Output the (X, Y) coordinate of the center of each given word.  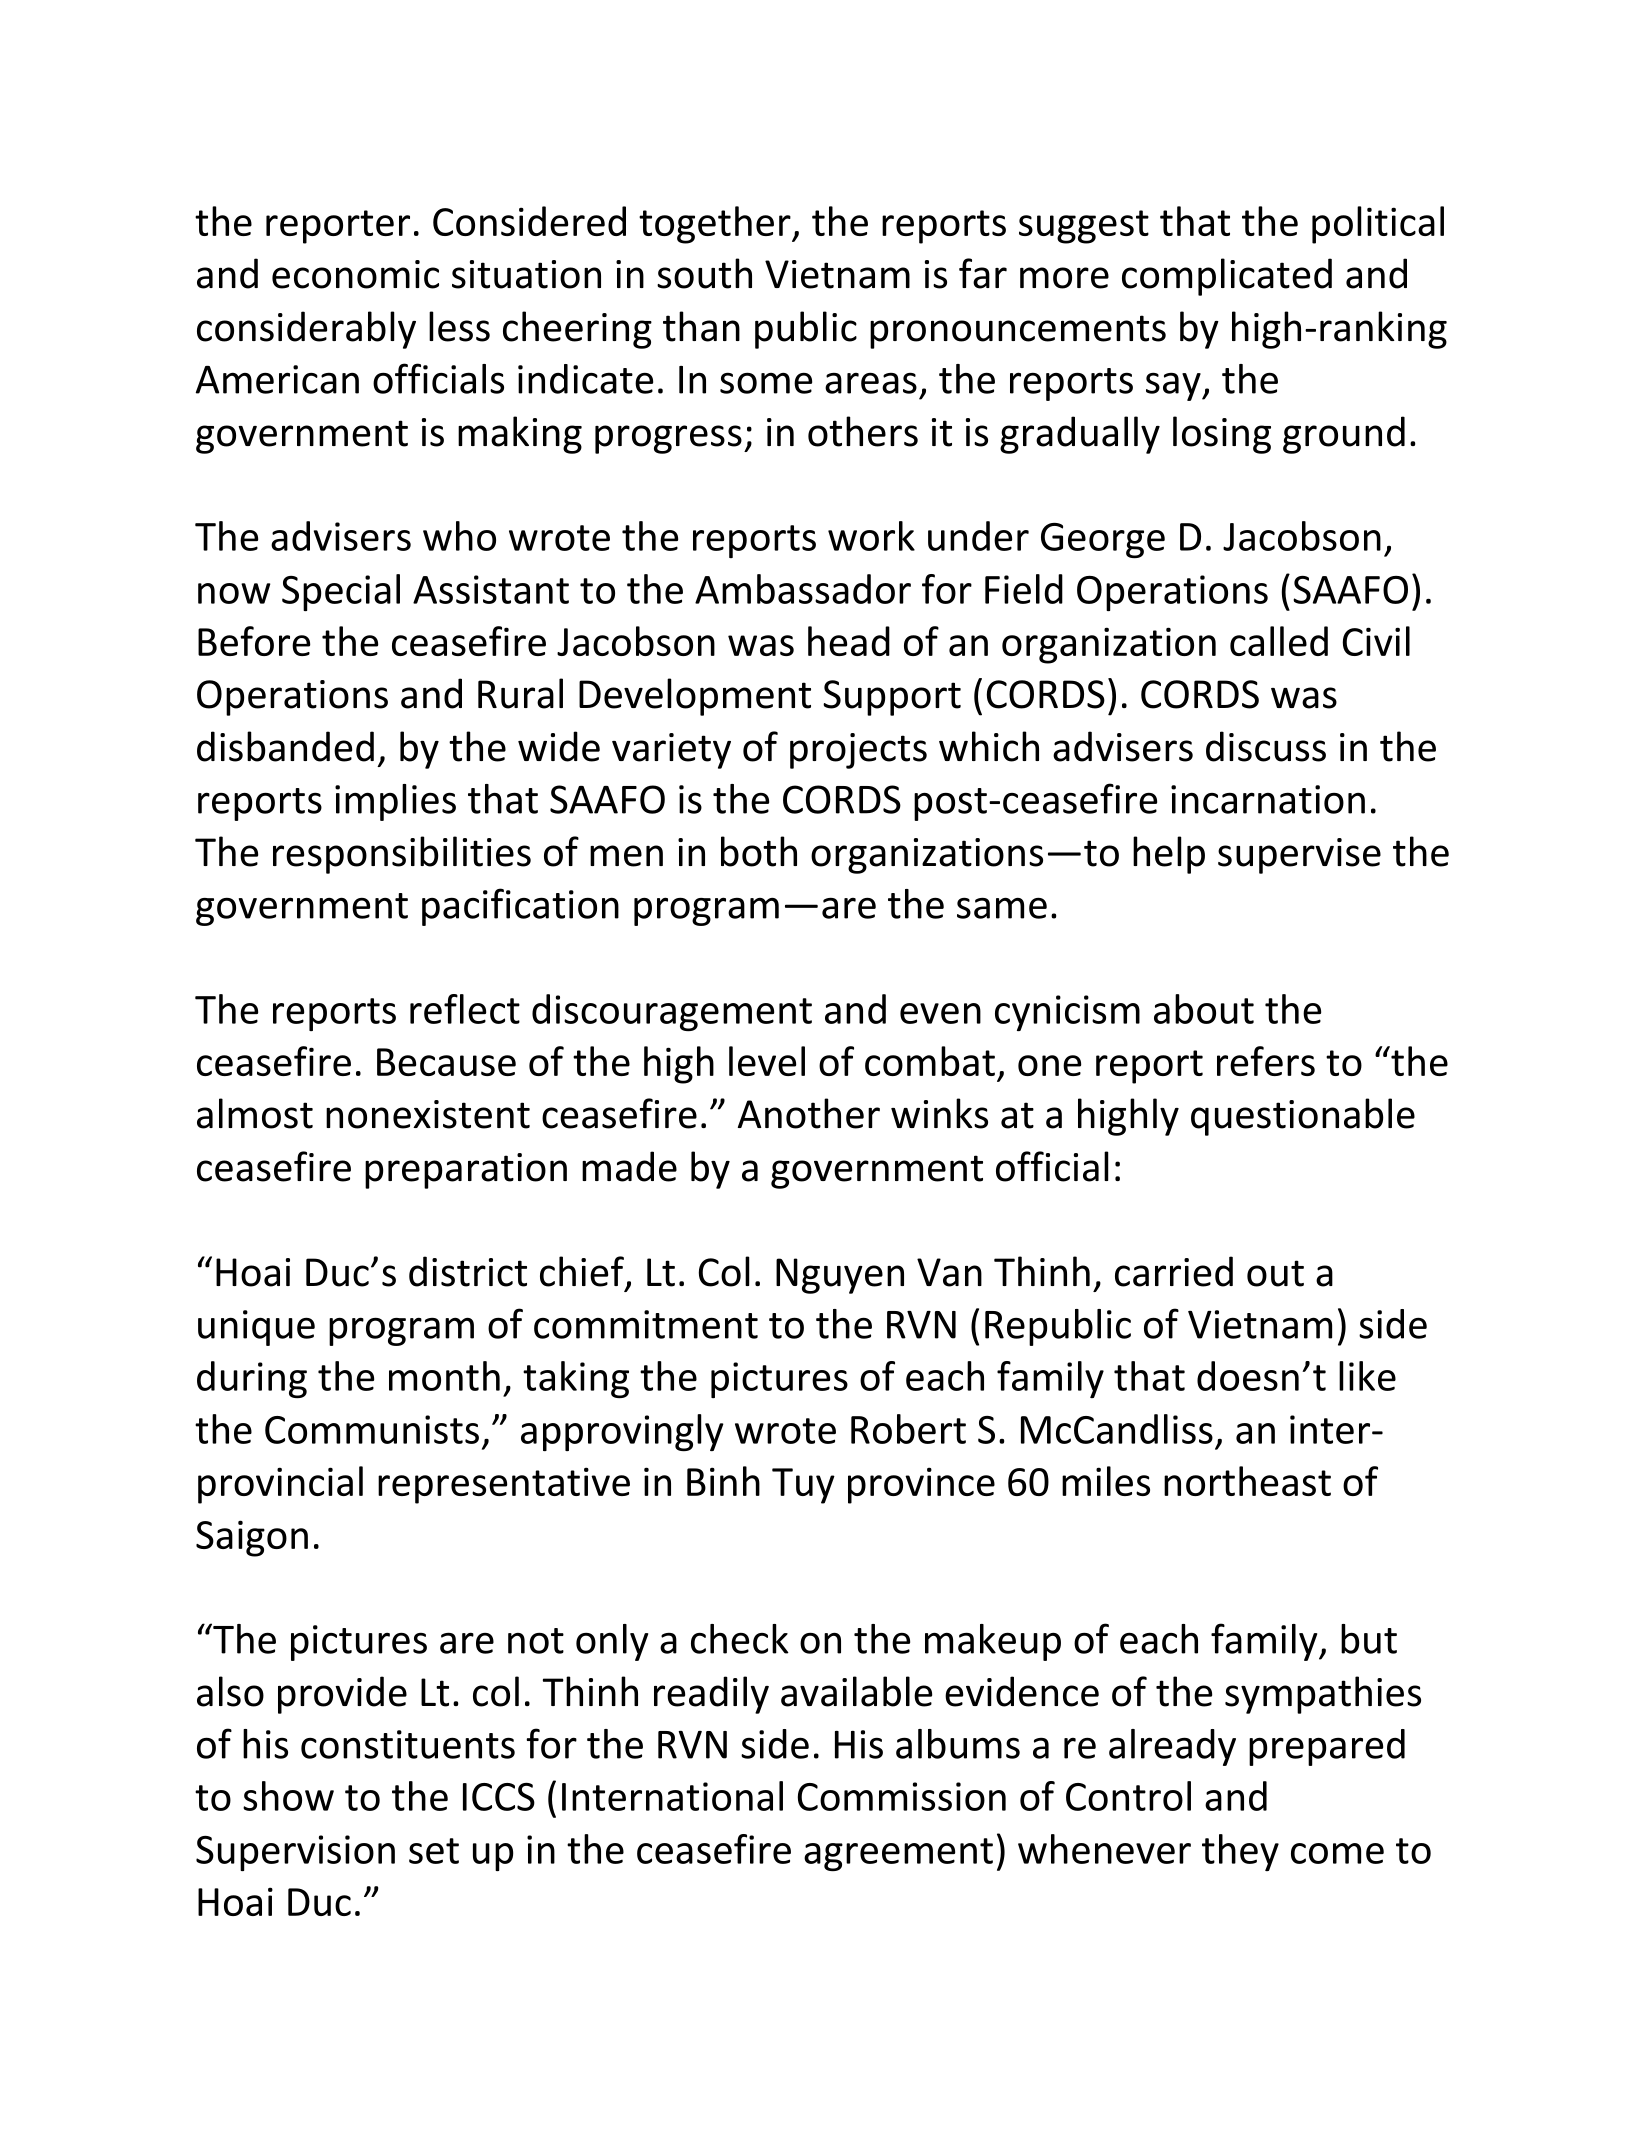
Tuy (803, 1486)
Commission (902, 1796)
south (704, 273)
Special (341, 592)
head (849, 641)
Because (446, 1062)
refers (1266, 1061)
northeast (1247, 1481)
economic (355, 274)
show (288, 1796)
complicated (1227, 277)
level (767, 1061)
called (1279, 641)
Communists (372, 1429)
